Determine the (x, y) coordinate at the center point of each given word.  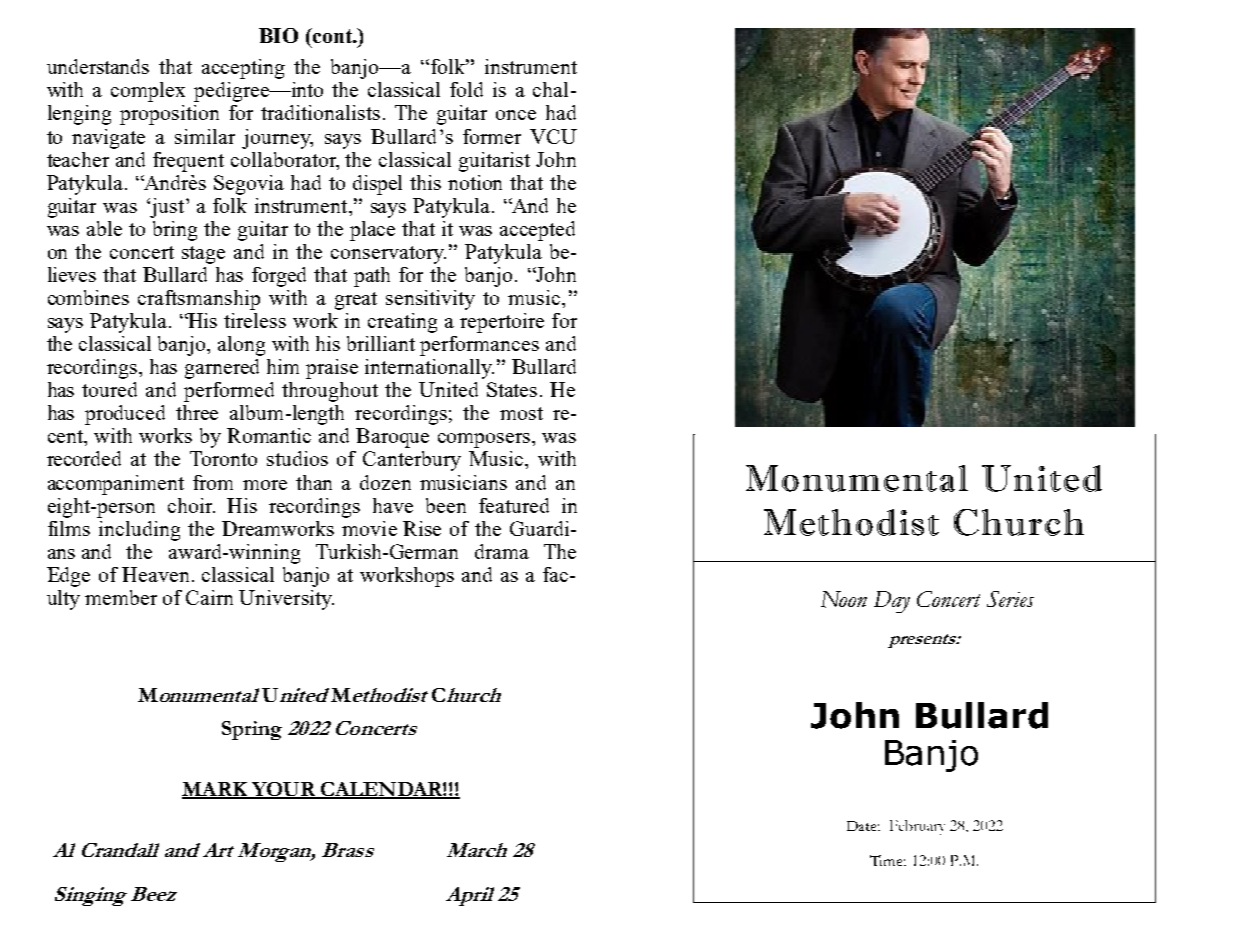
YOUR (283, 790)
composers (484, 440)
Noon (844, 599)
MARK (216, 790)
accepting (243, 69)
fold (466, 89)
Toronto (223, 458)
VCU (553, 136)
